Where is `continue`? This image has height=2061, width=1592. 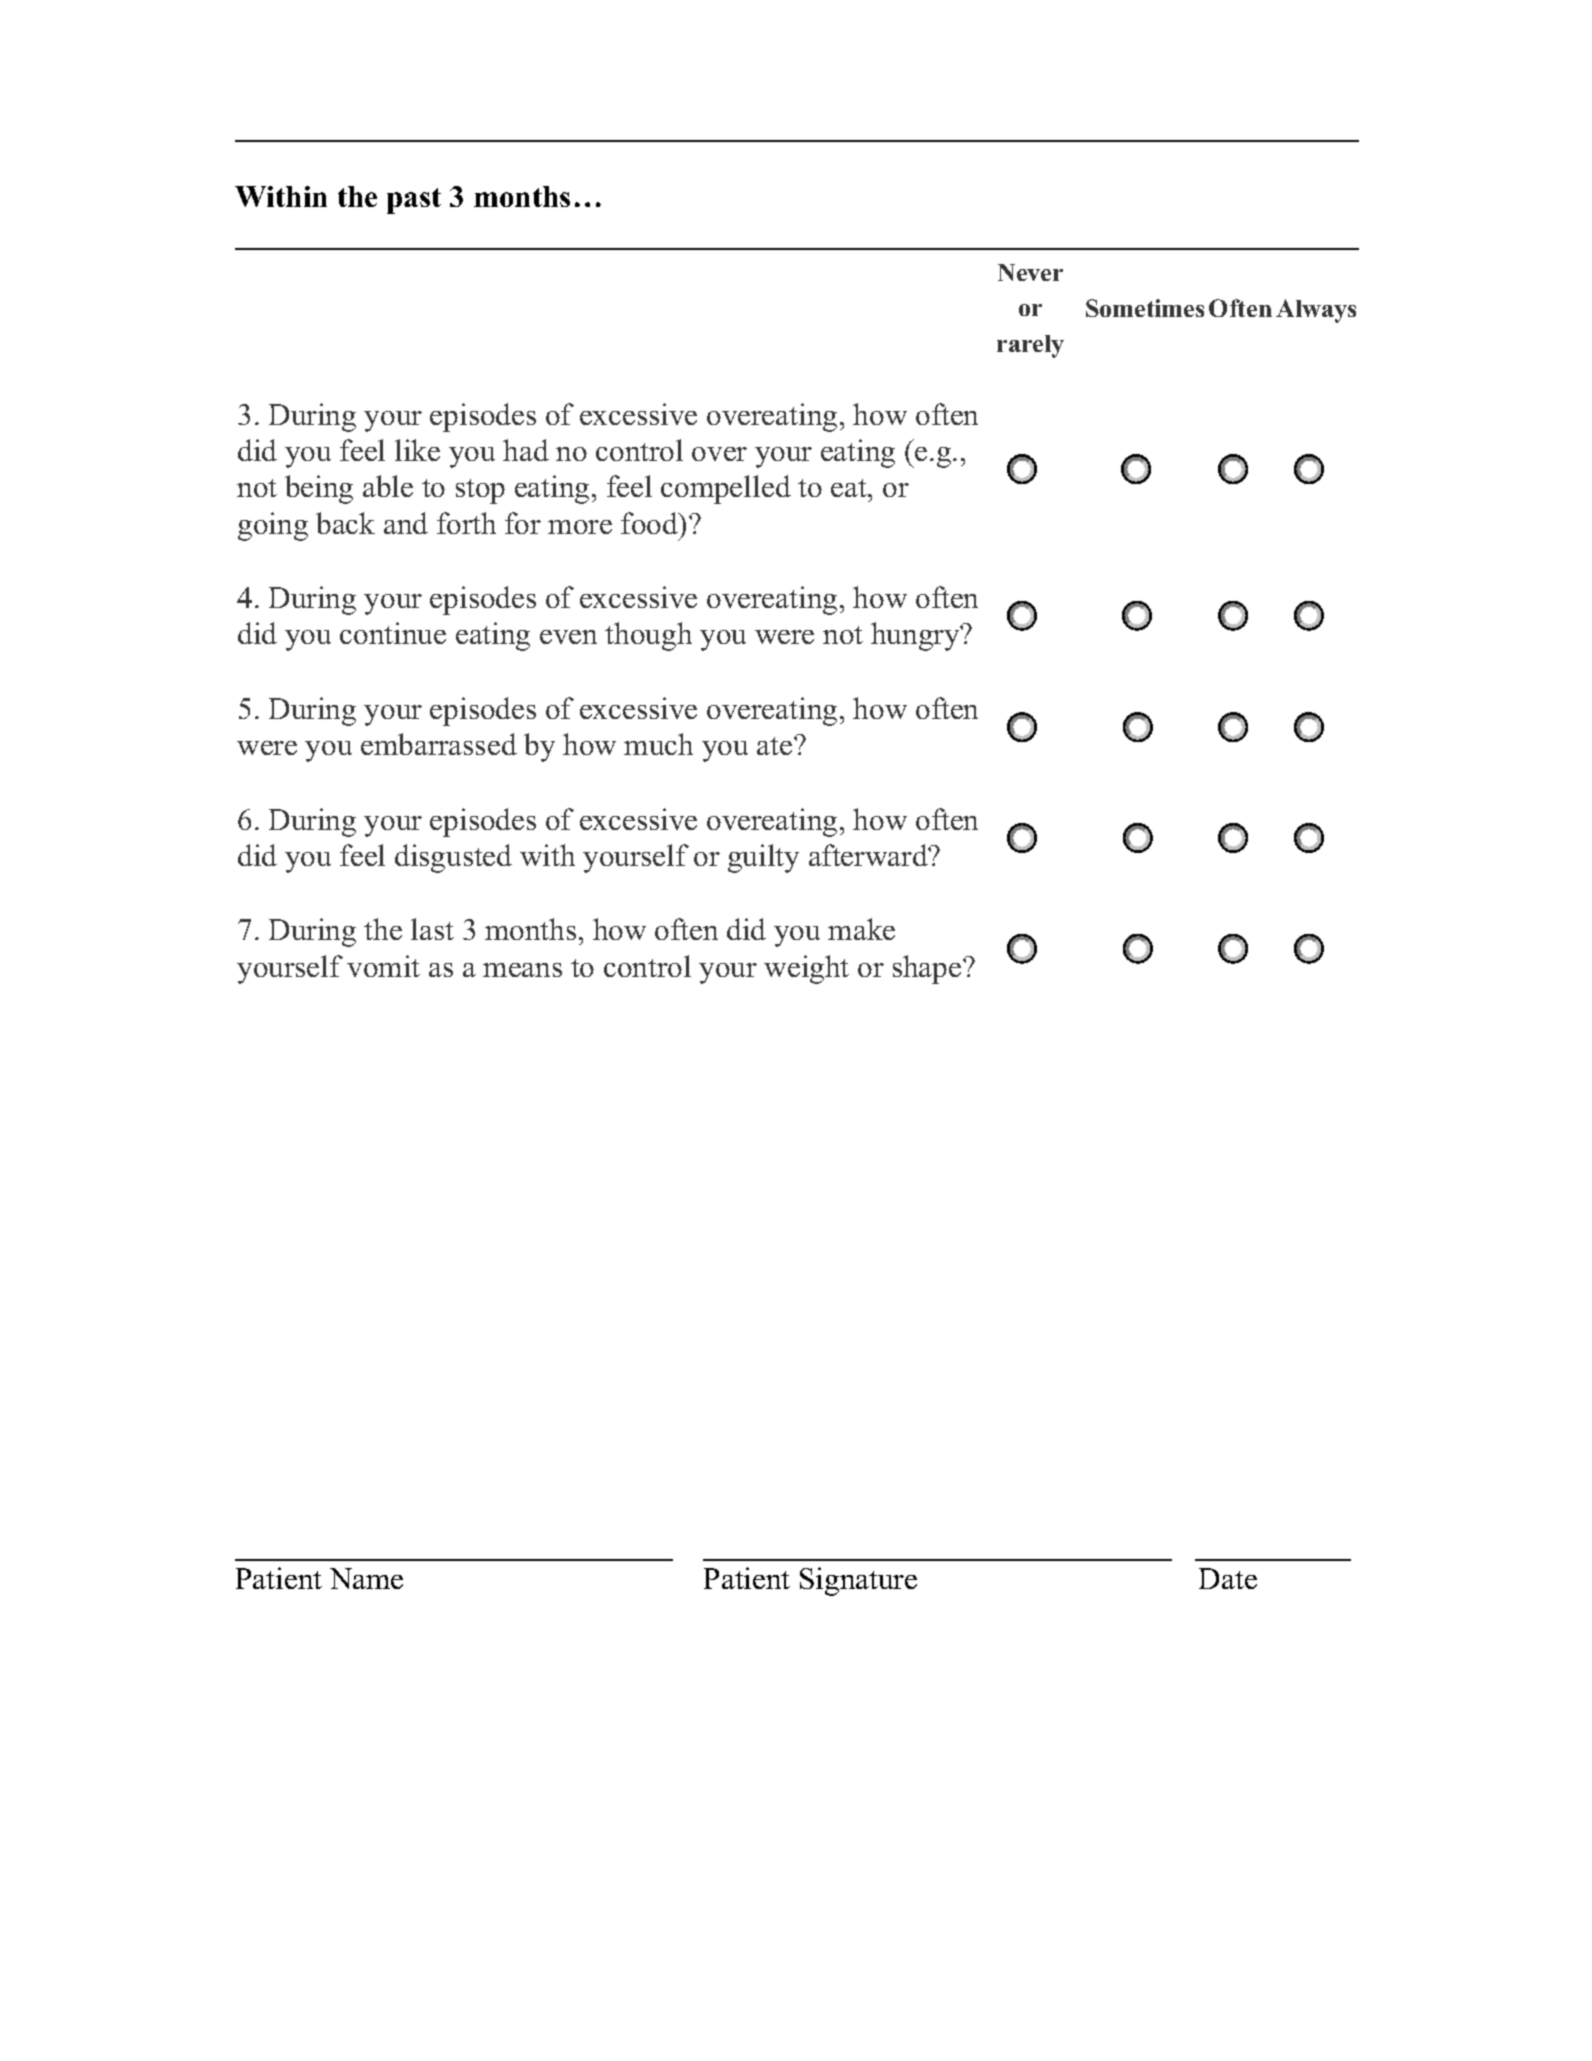 continue is located at coordinates (393, 633).
